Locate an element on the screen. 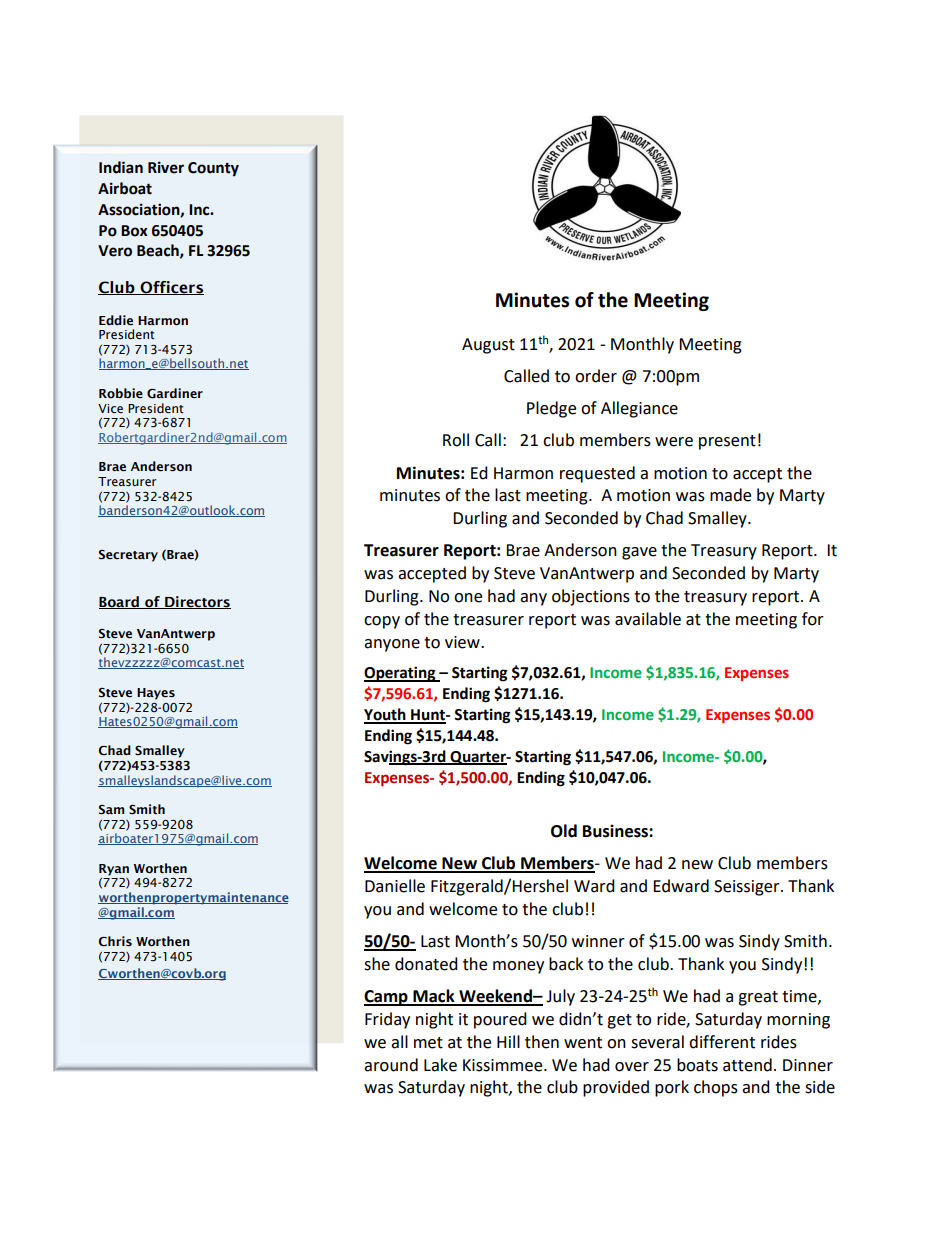 This screenshot has width=952, height=1233. around is located at coordinates (391, 1065).
